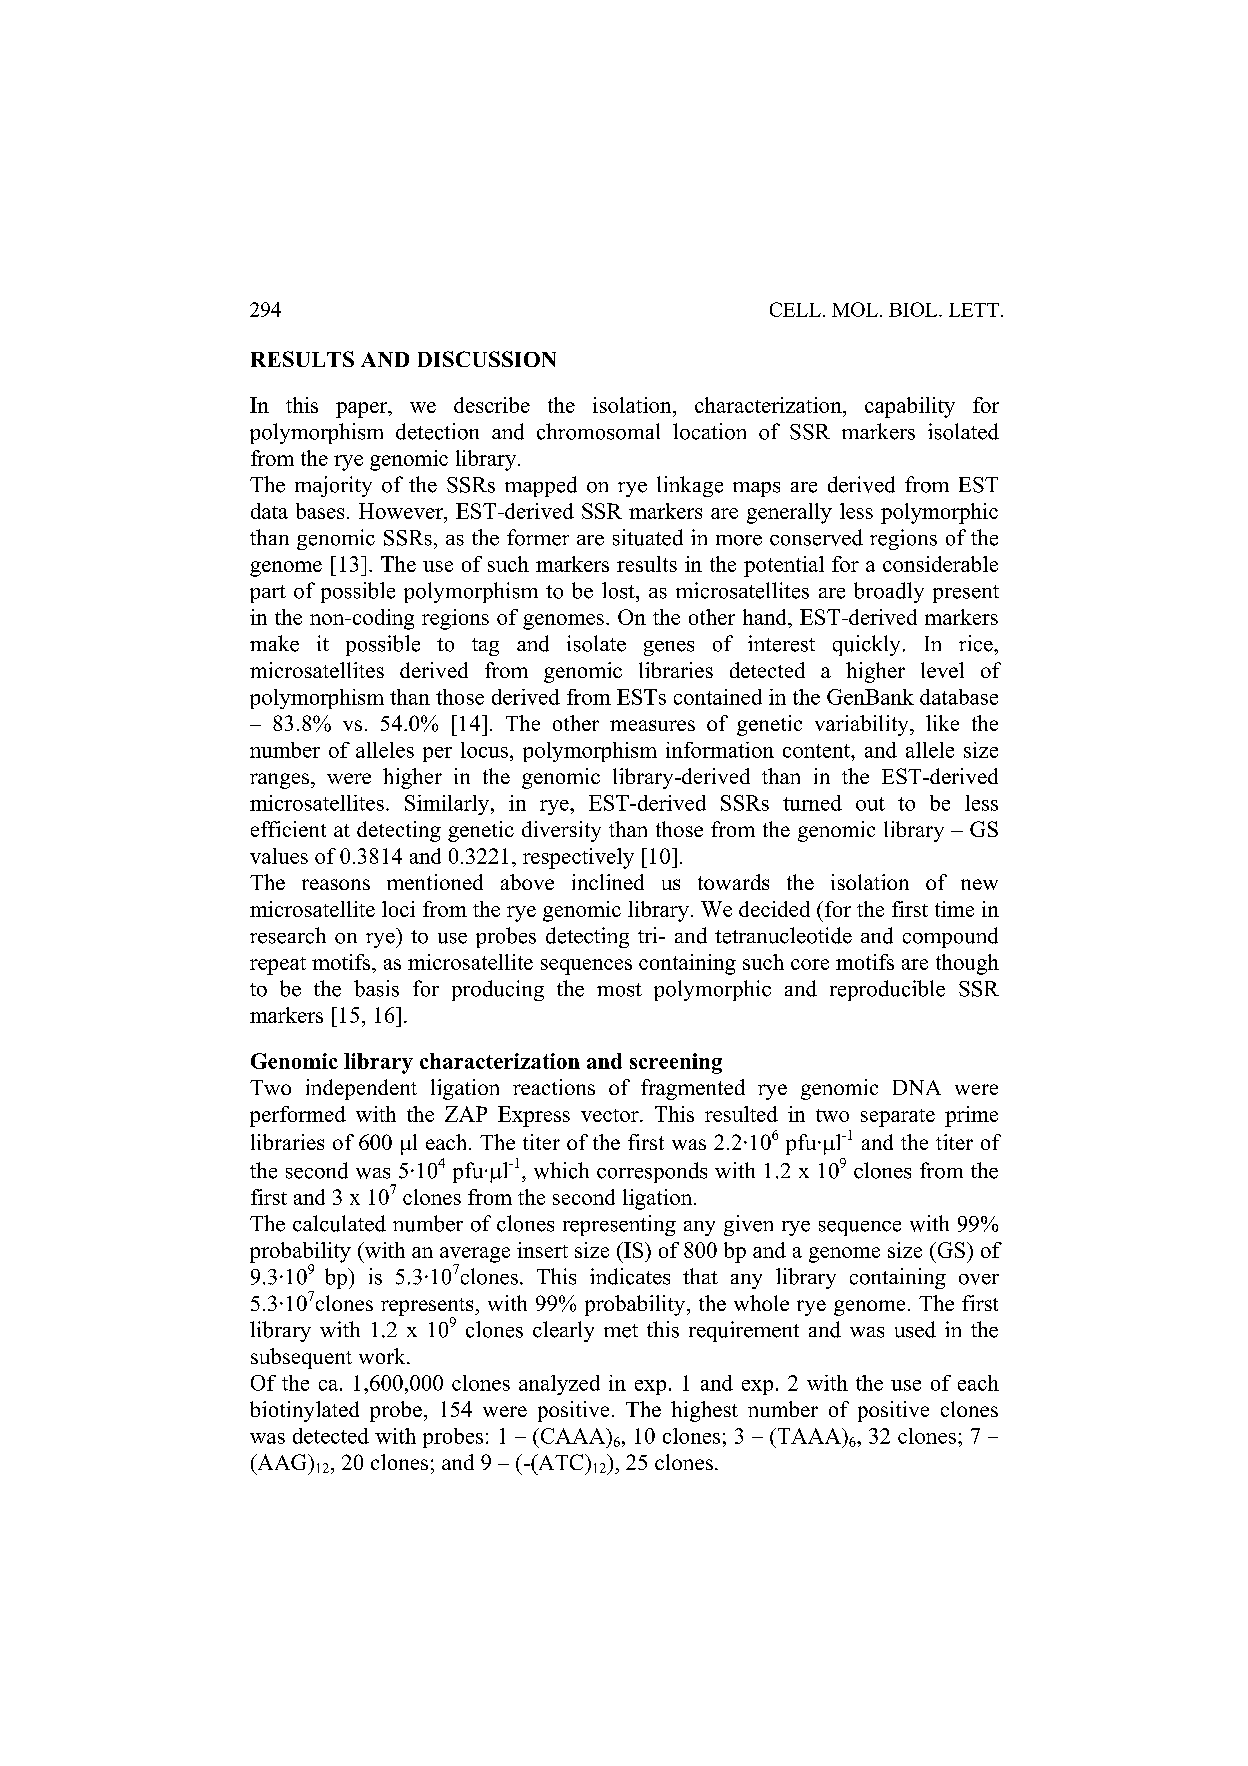  Describe the element at coordinates (336, 884) in the screenshot. I see `reasons` at that location.
